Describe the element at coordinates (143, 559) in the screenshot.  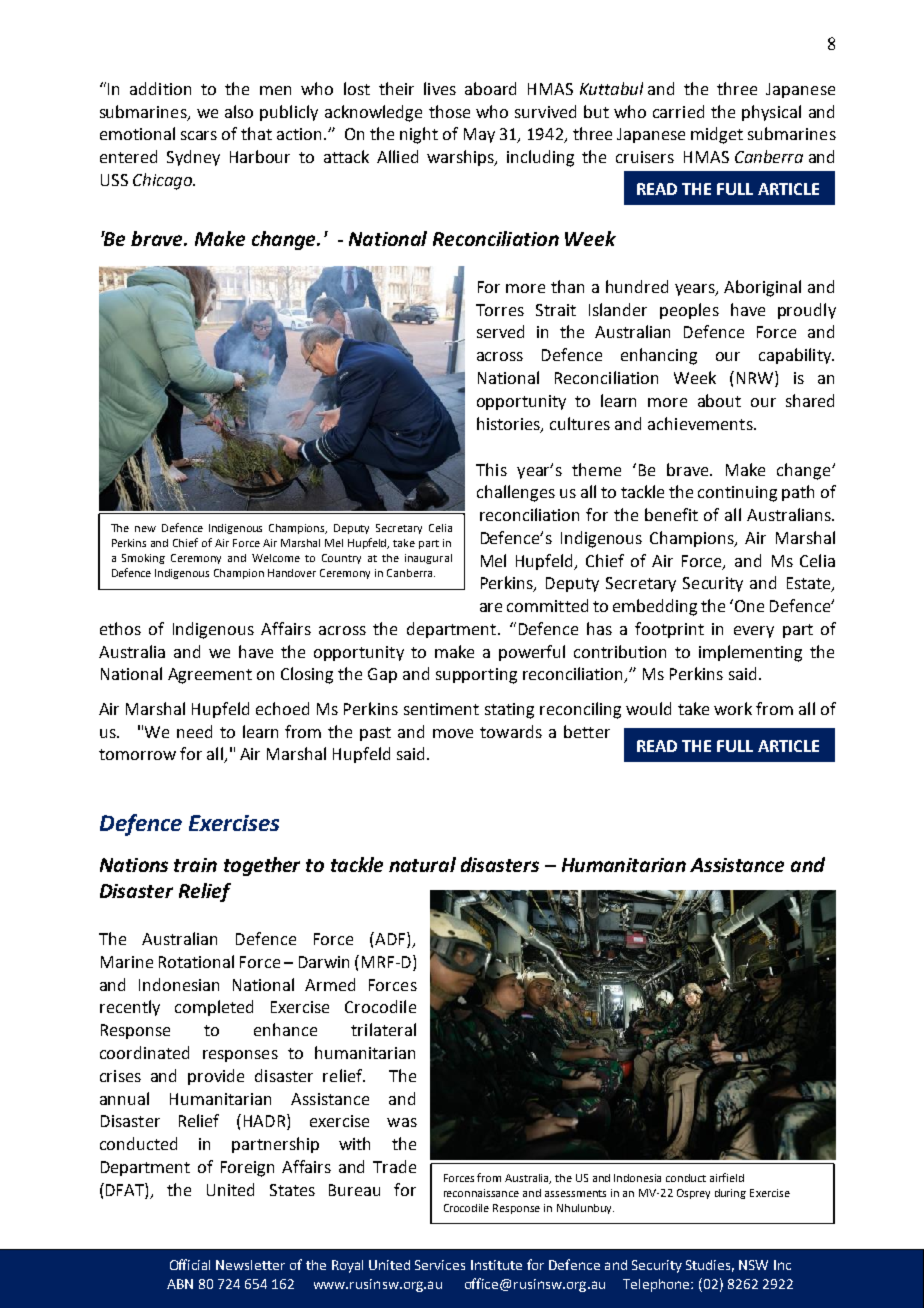
I see `Smoking` at that location.
